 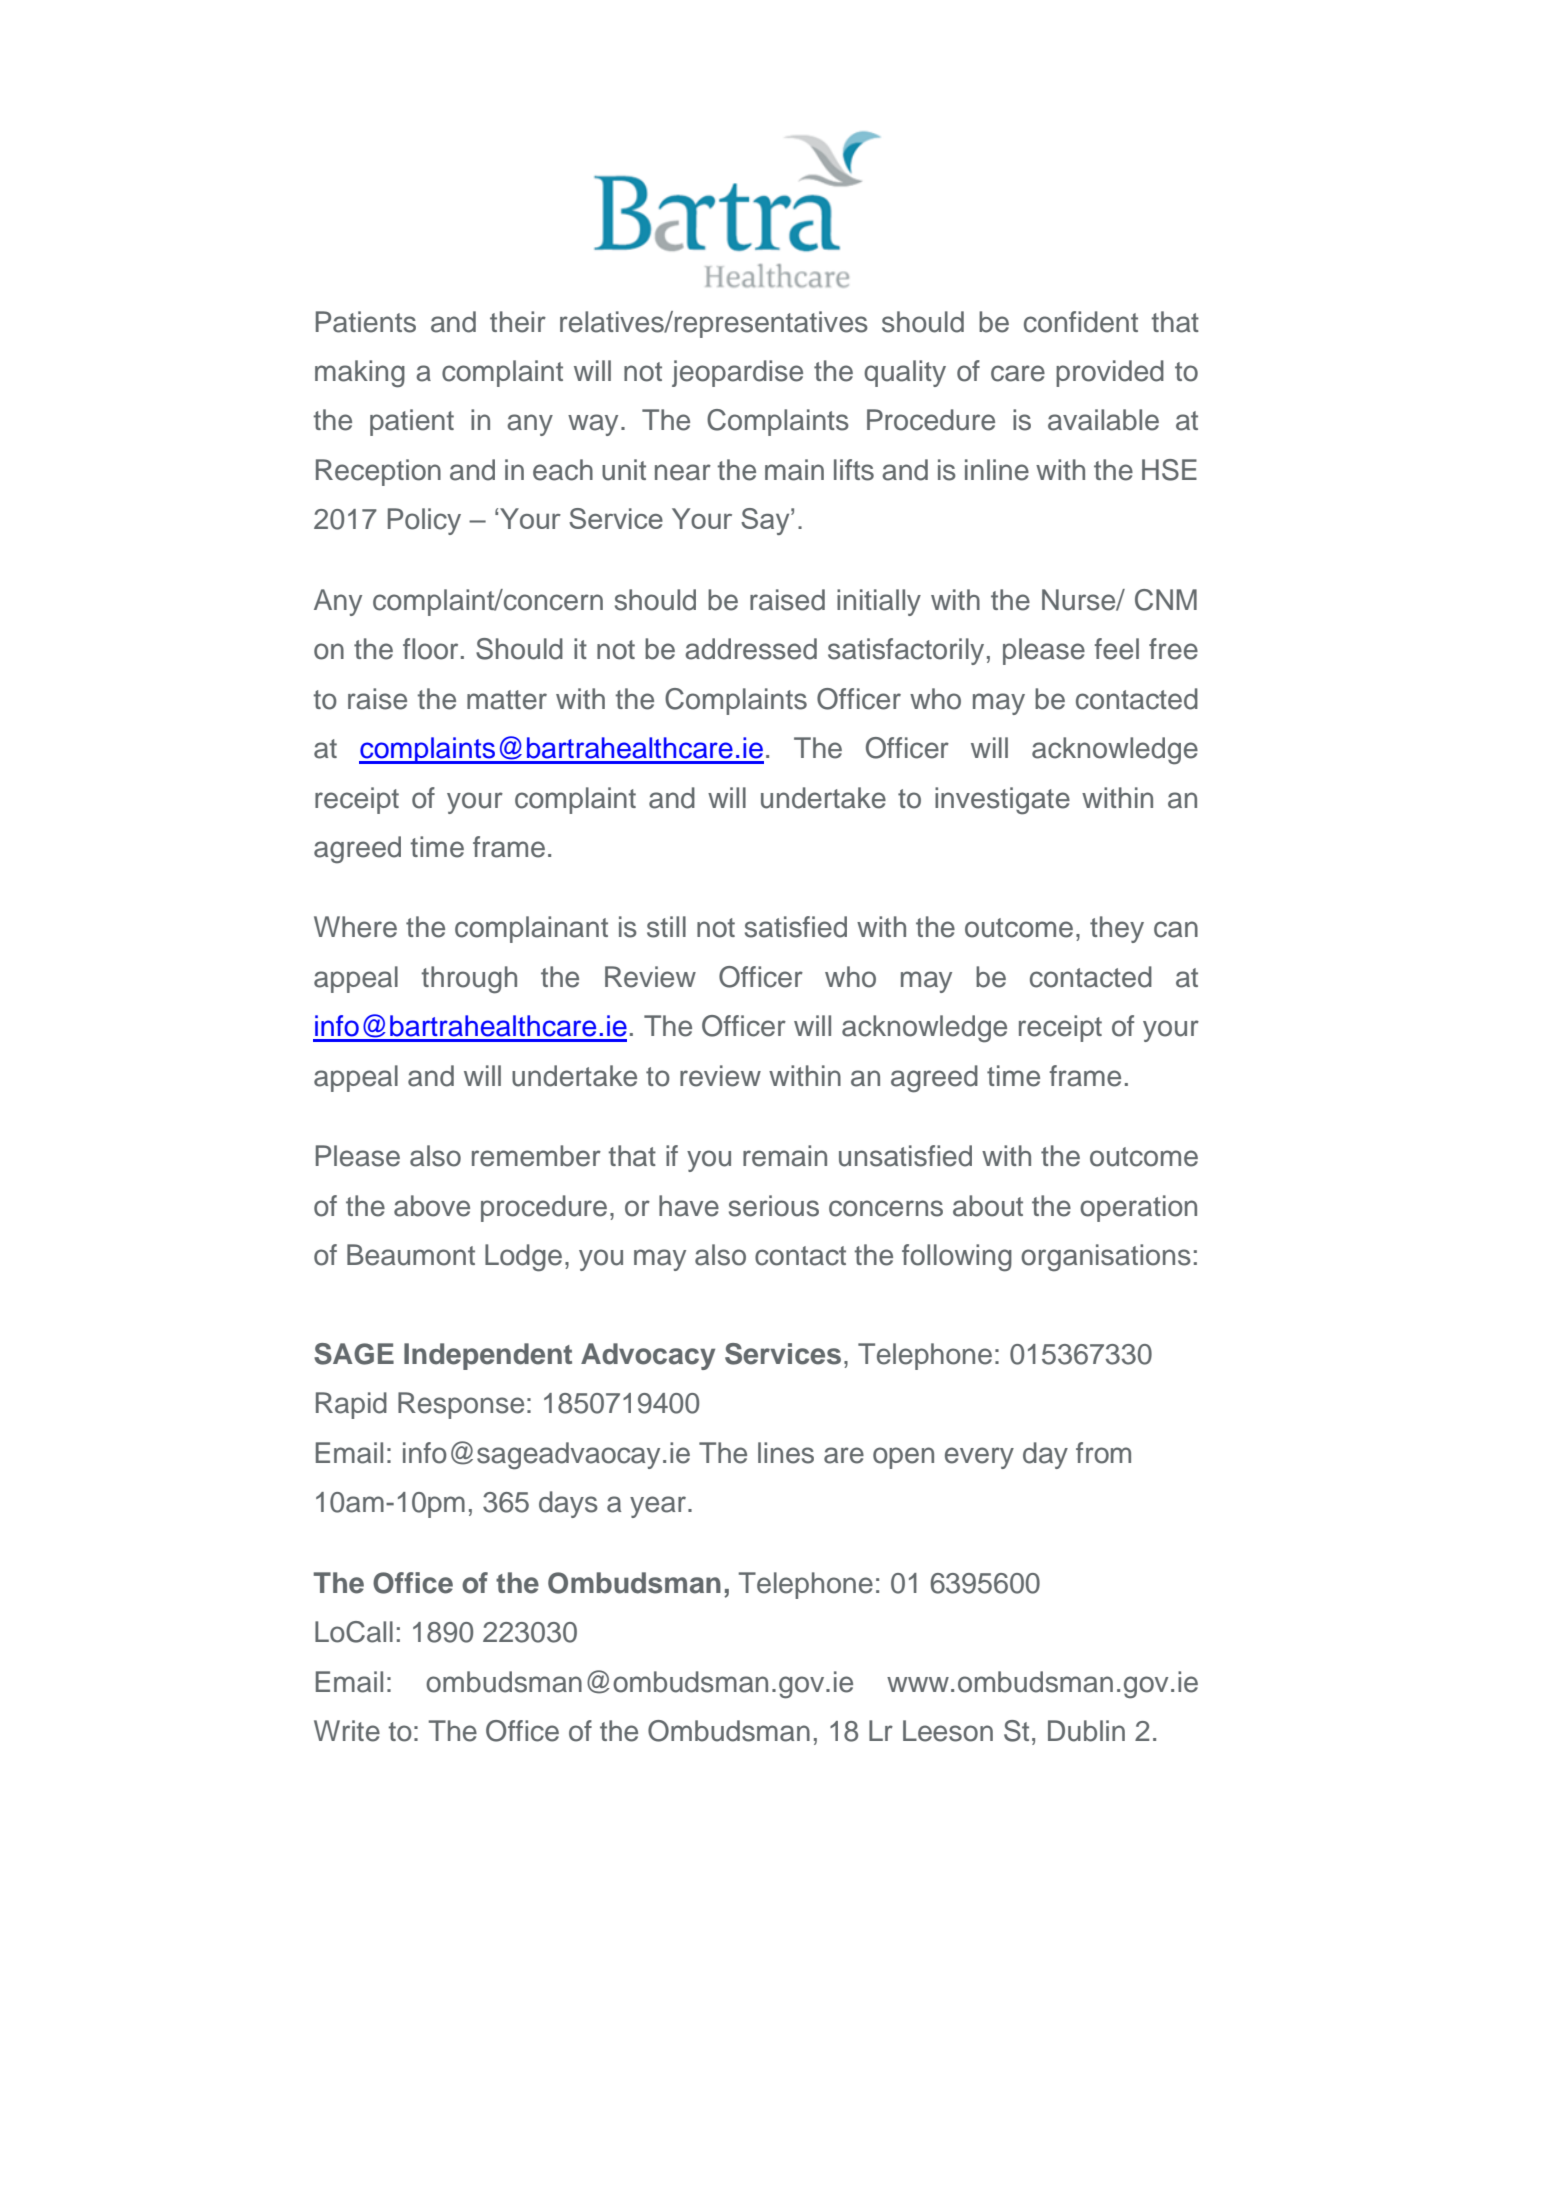 What do you see at coordinates (666, 927) in the screenshot?
I see `still` at bounding box center [666, 927].
